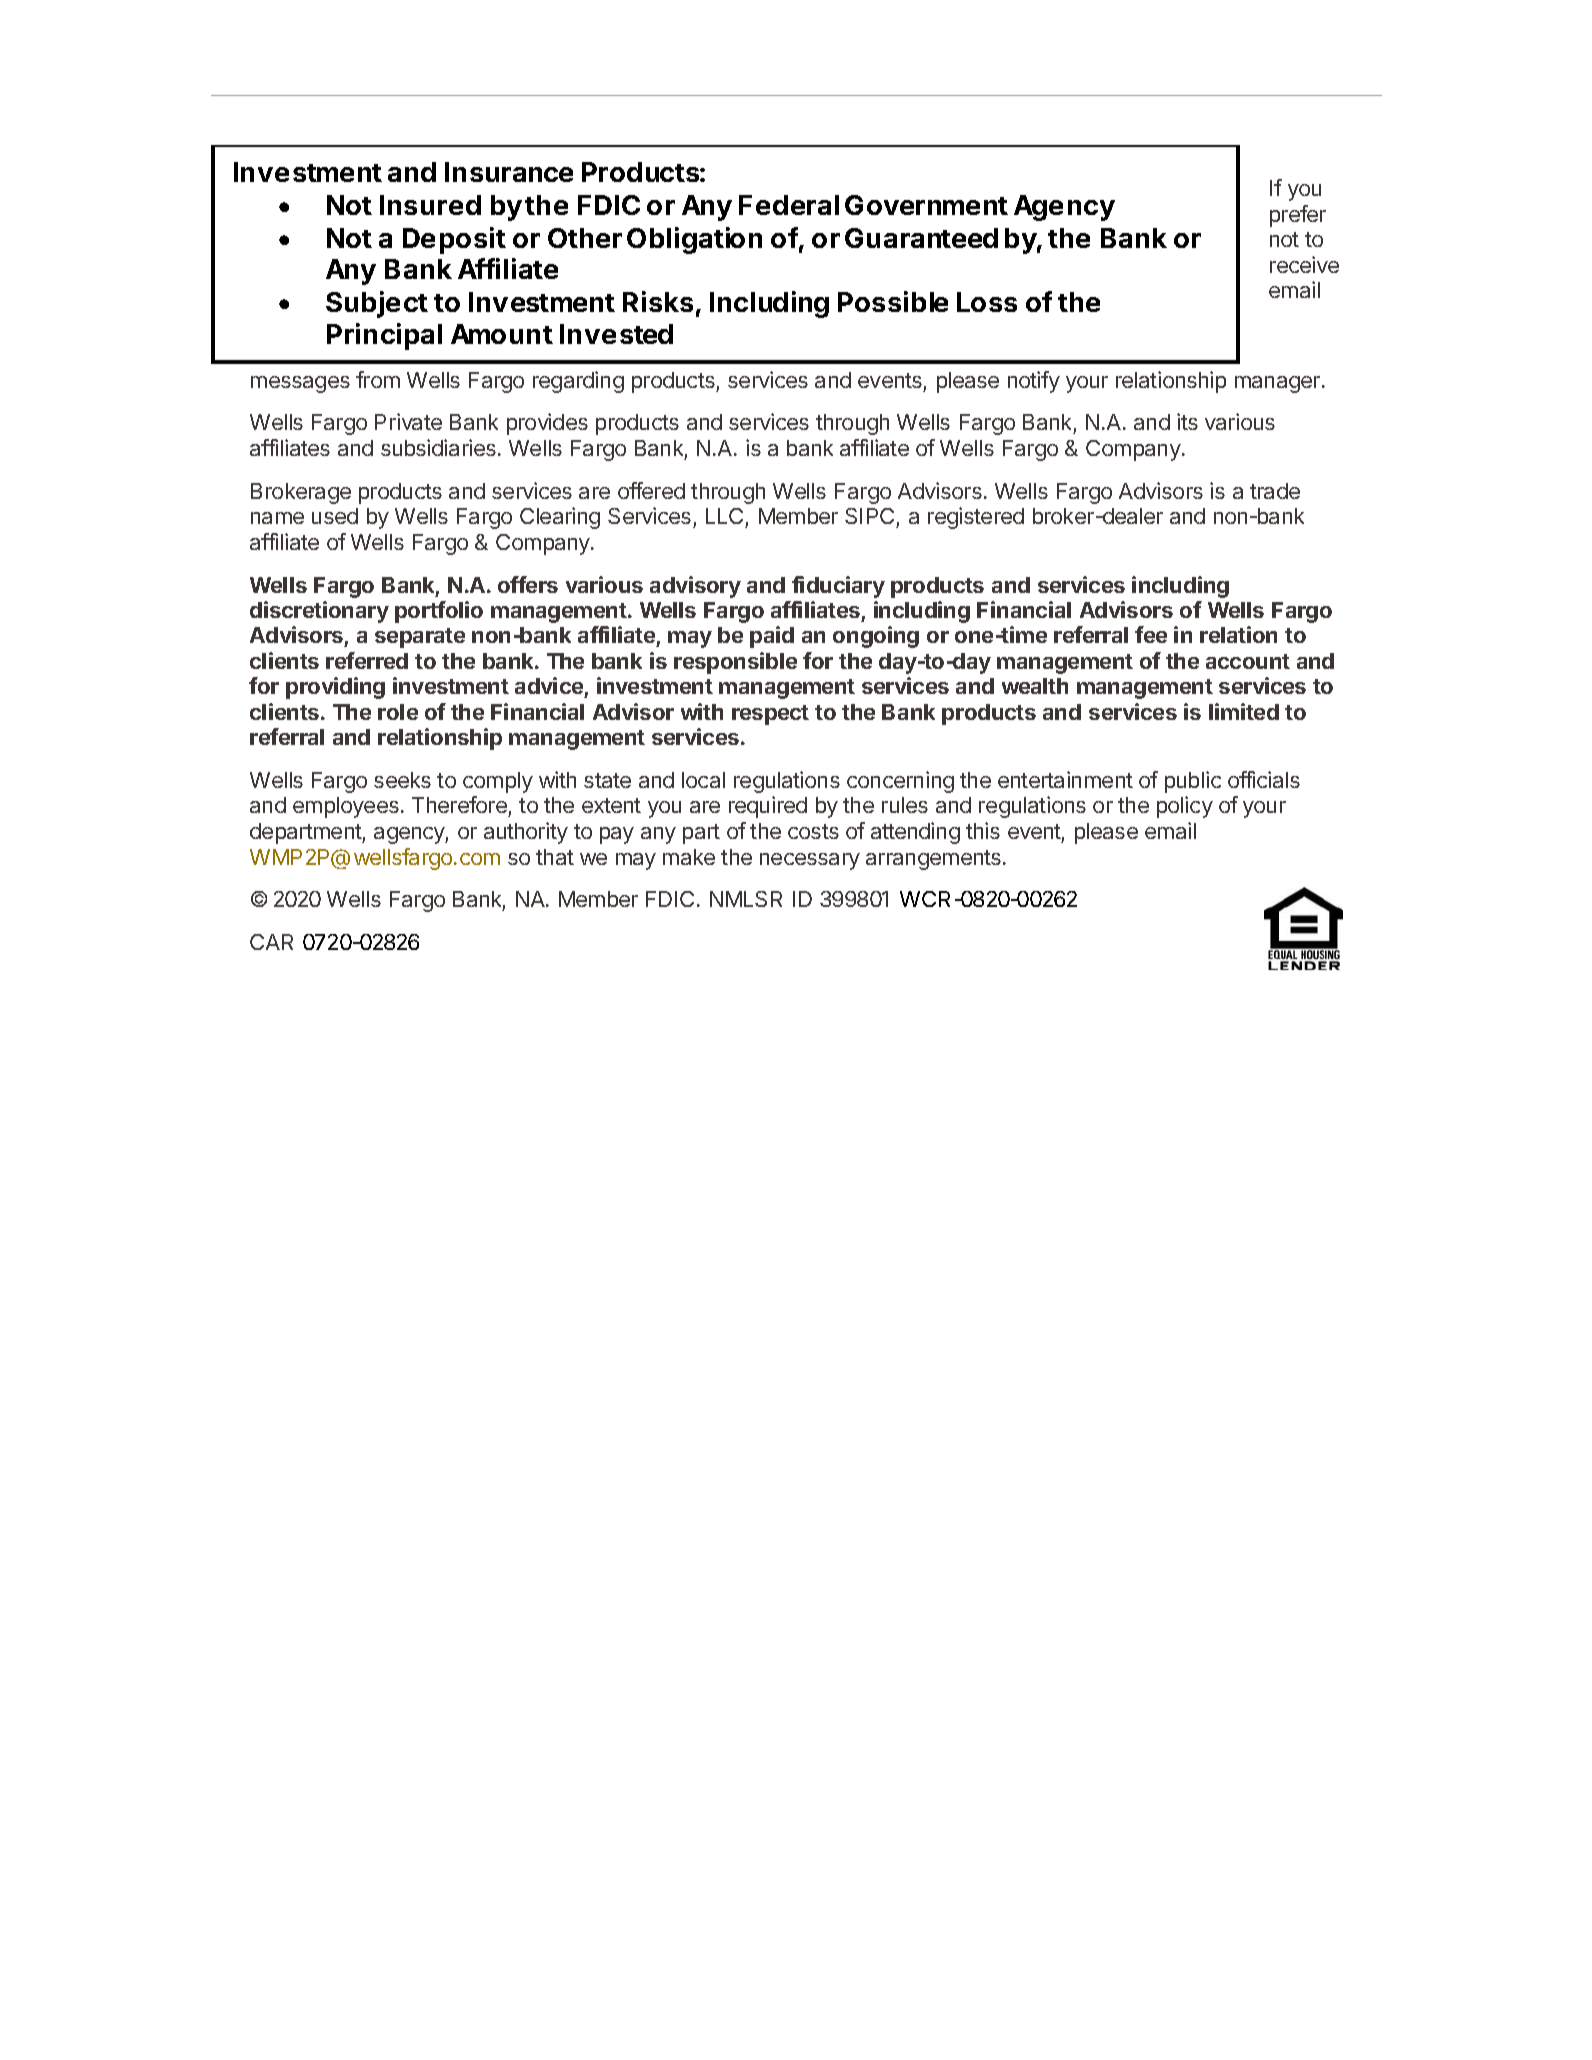 The height and width of the document is (2060, 1592). What do you see at coordinates (933, 860) in the document?
I see `arrangements` at bounding box center [933, 860].
